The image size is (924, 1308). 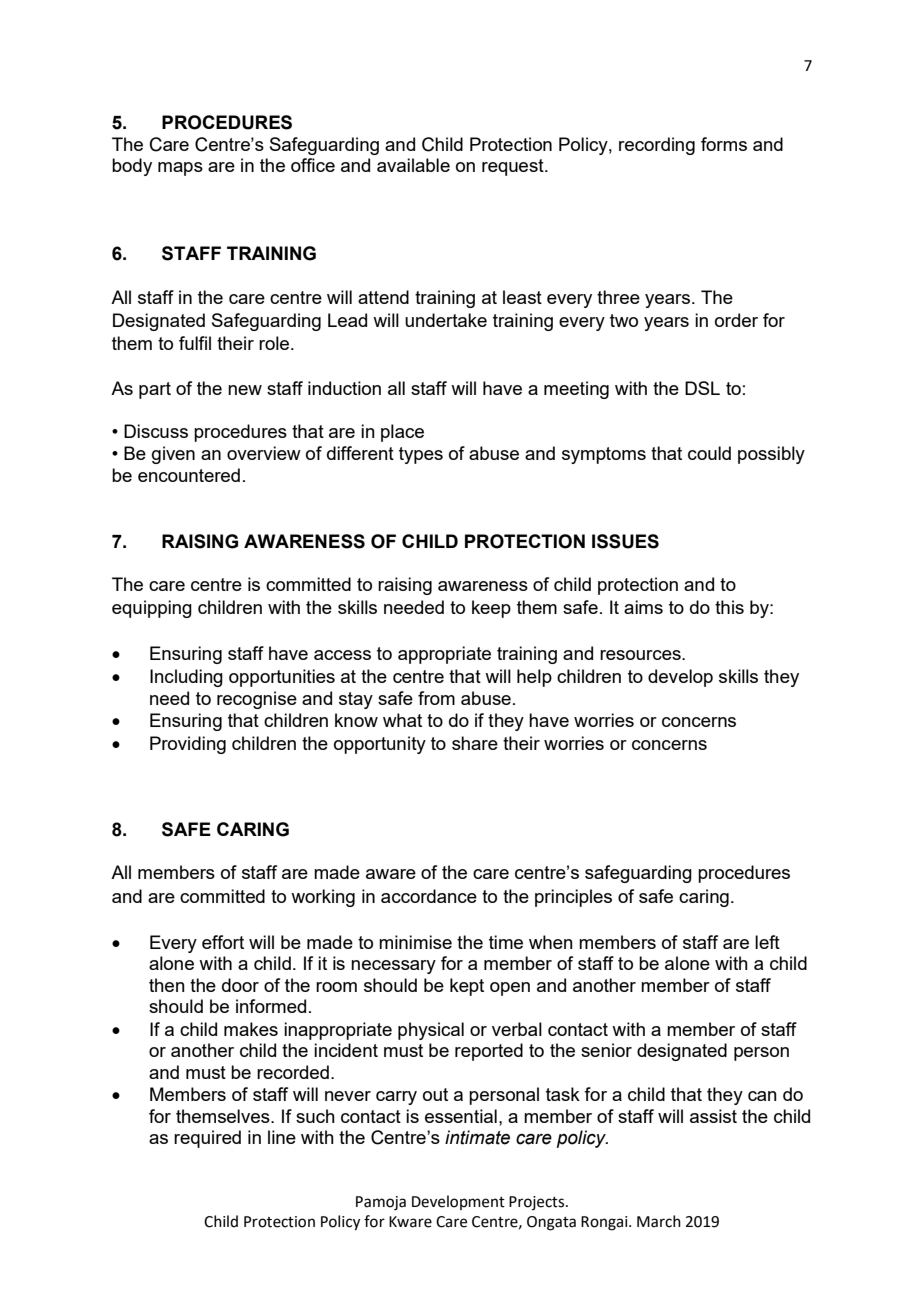 What do you see at coordinates (477, 1137) in the screenshot?
I see `intimate` at bounding box center [477, 1137].
